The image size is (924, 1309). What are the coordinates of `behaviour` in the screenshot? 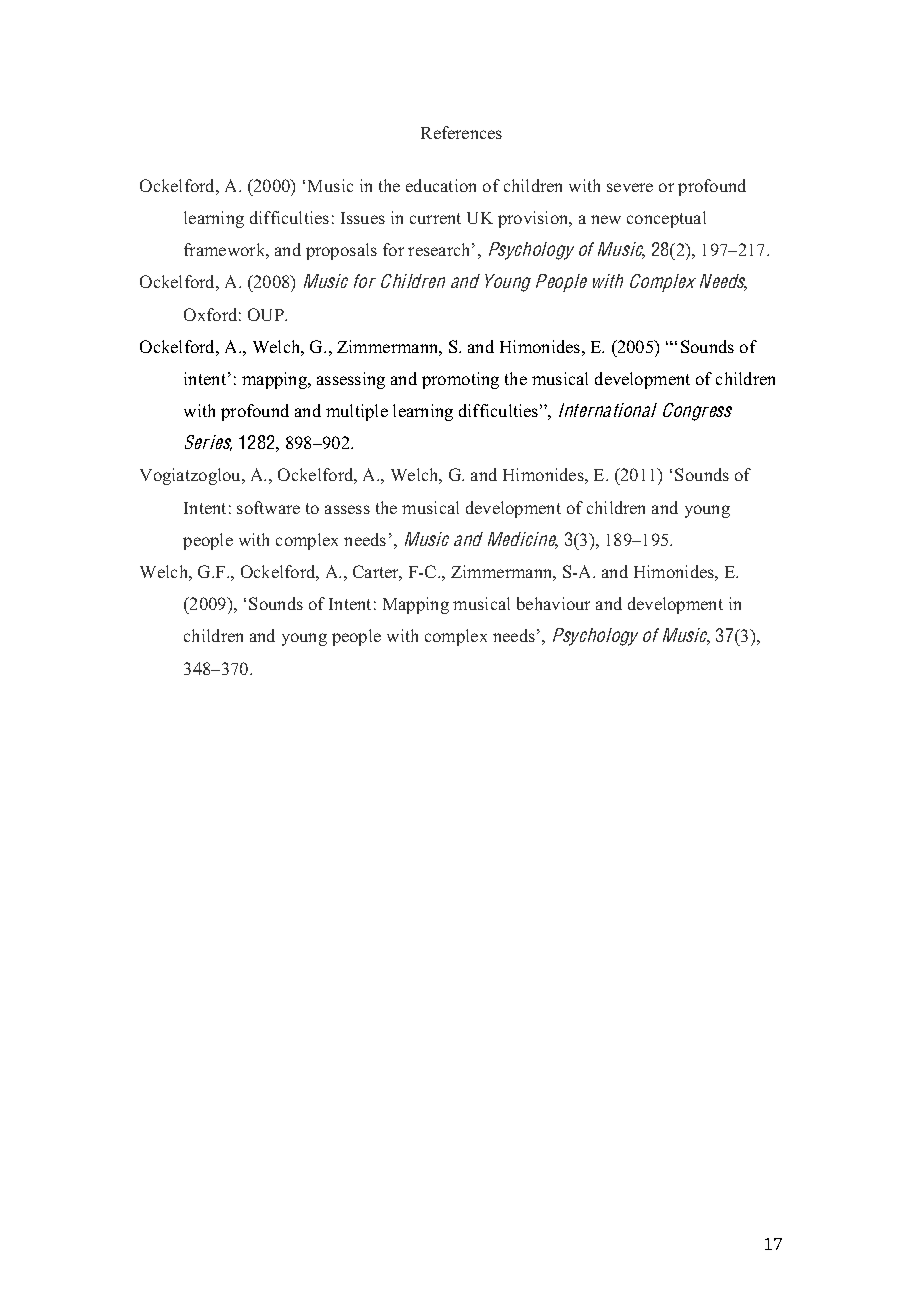 It's located at (553, 603).
